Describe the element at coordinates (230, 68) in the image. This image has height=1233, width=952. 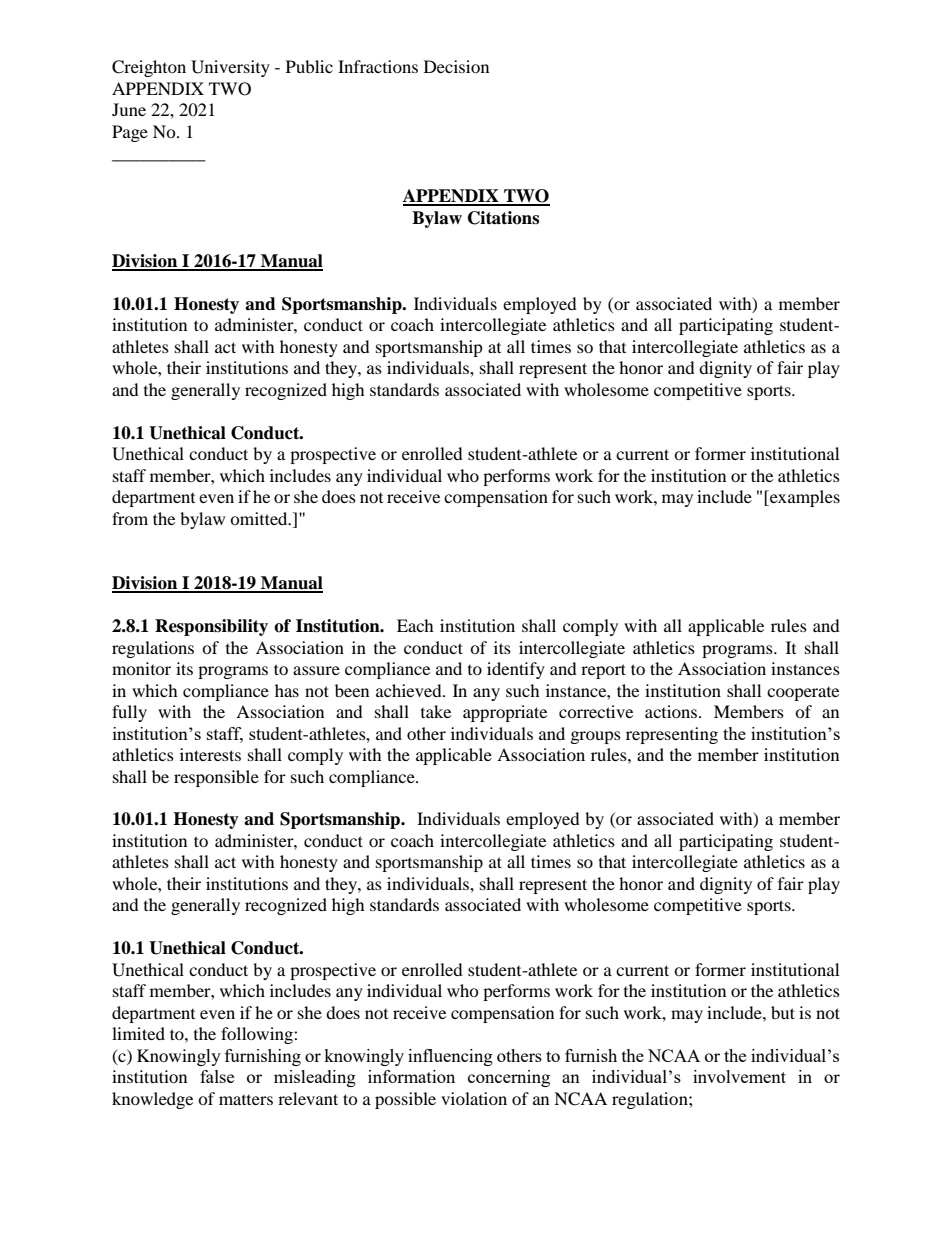
I see `University` at that location.
